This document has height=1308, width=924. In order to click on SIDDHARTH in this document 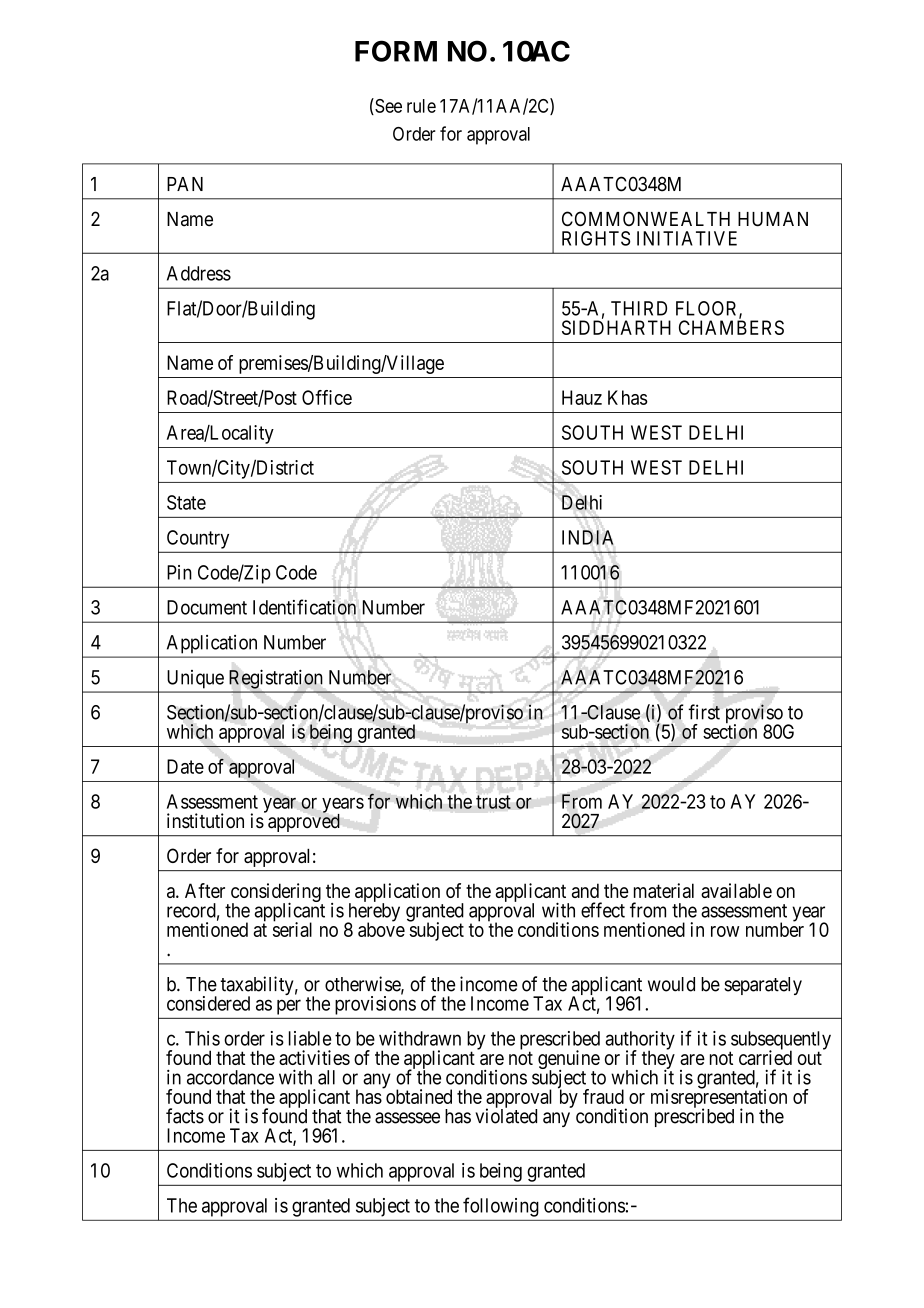, I will do `click(616, 327)`.
